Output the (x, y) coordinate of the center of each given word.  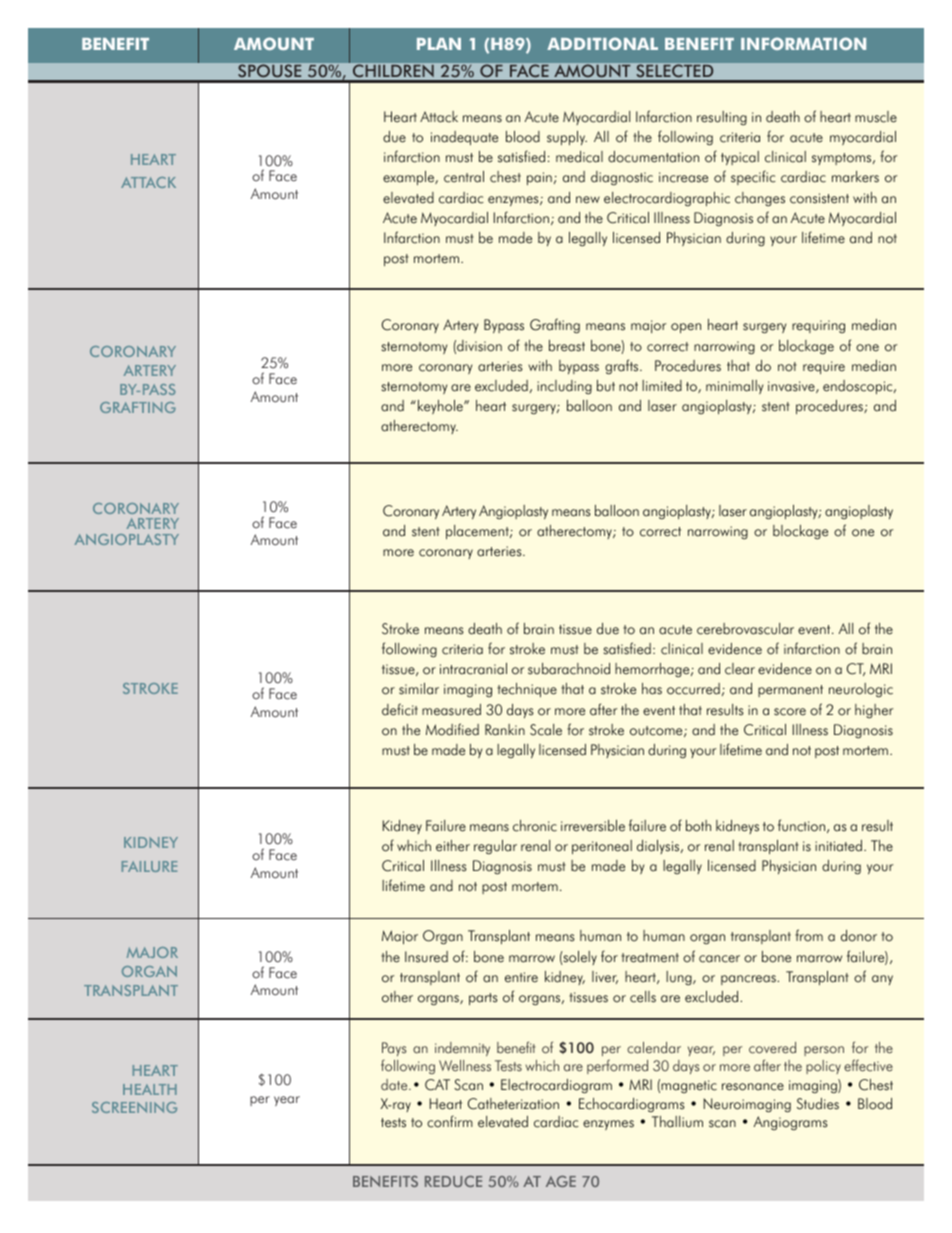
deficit (400, 709)
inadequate (464, 138)
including (564, 387)
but (606, 386)
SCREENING (134, 1107)
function (803, 826)
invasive (792, 387)
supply (567, 138)
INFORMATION (803, 43)
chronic (535, 826)
